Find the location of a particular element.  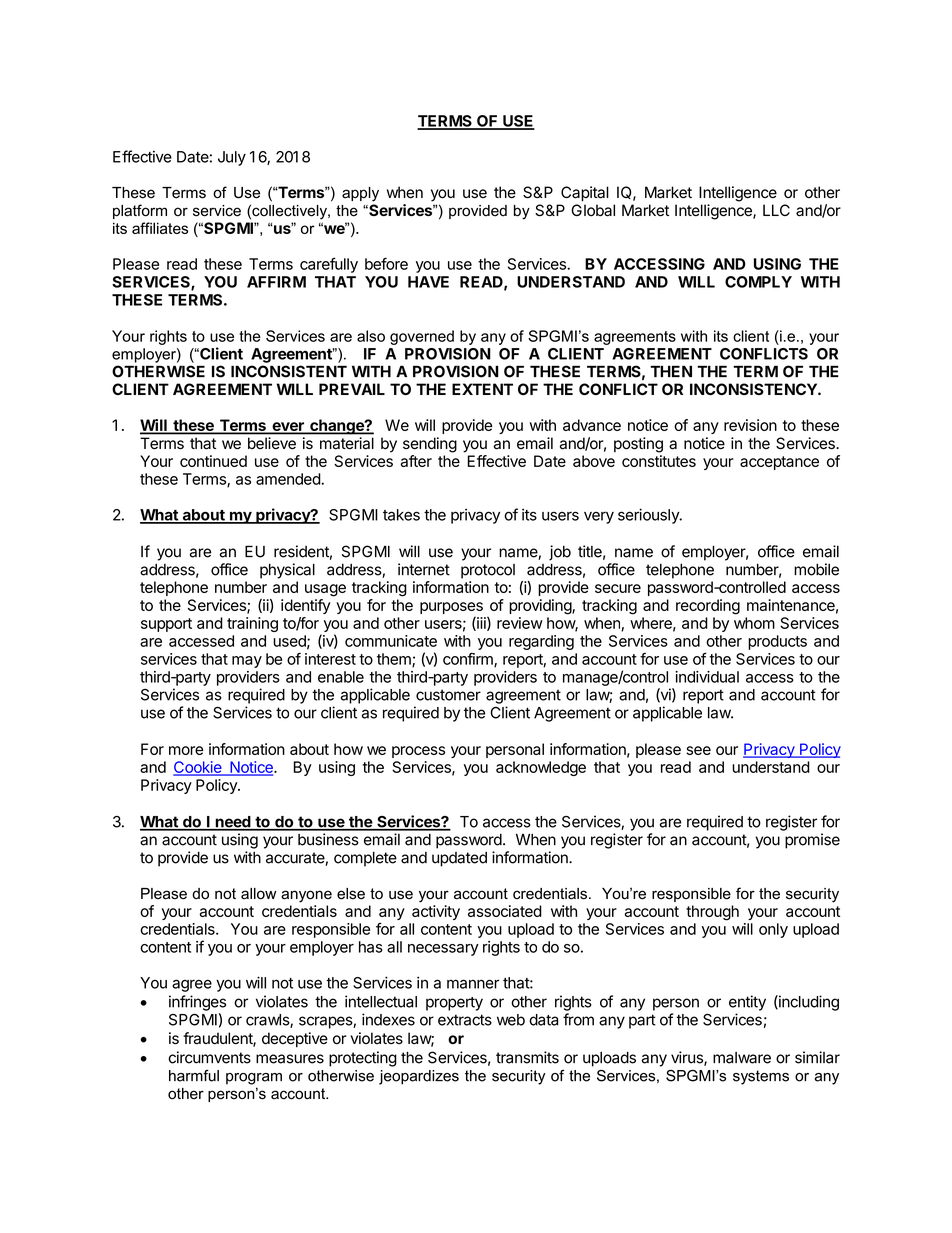

process is located at coordinates (418, 752).
